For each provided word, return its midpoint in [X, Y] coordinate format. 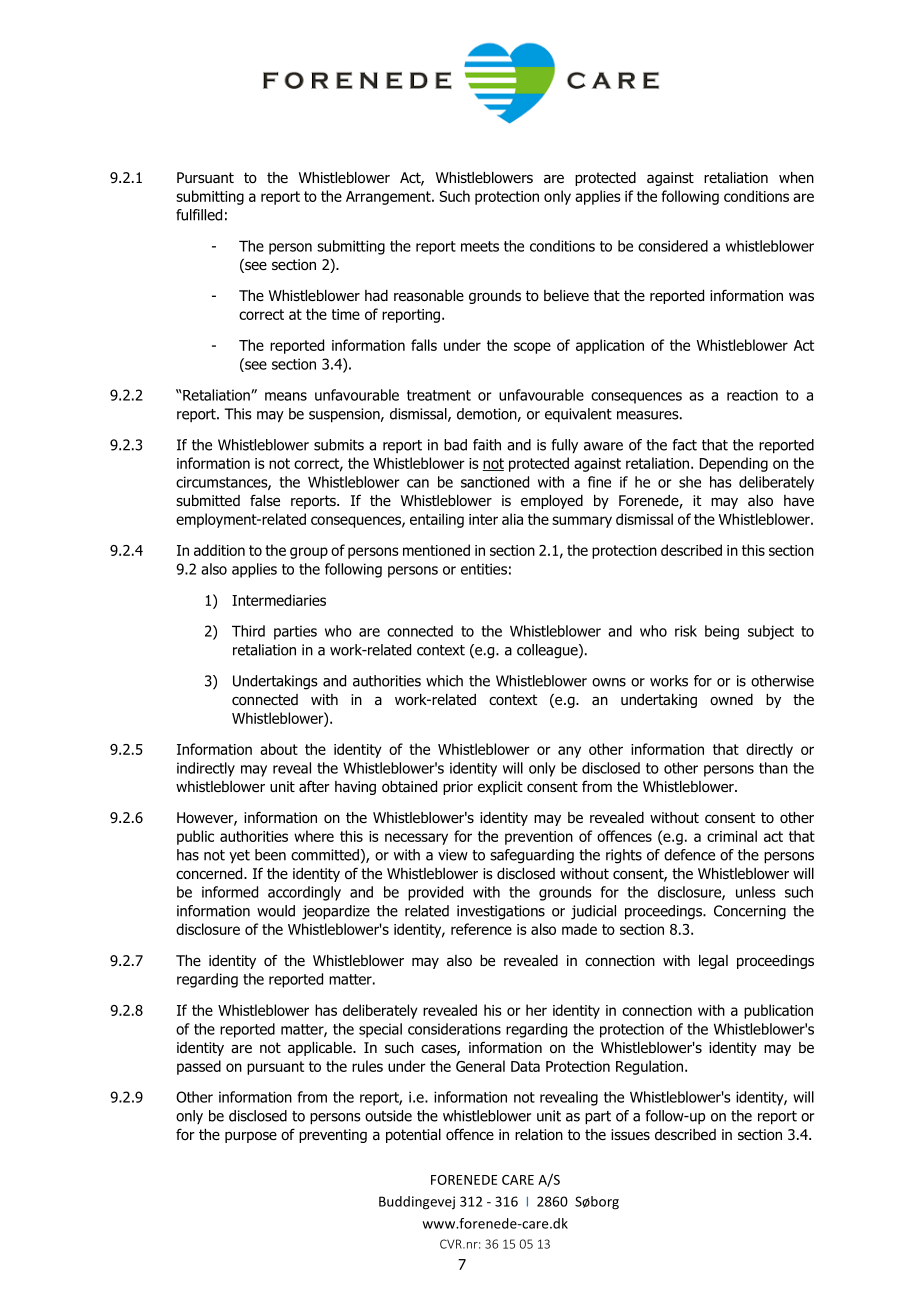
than [773, 768]
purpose [251, 1137]
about [279, 749]
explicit [500, 788]
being [722, 632]
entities [484, 569]
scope [532, 348]
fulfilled [199, 215]
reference [481, 929]
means [286, 396]
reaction [752, 395]
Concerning [750, 912]
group [309, 553]
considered [673, 246]
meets [480, 246]
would [276, 911]
